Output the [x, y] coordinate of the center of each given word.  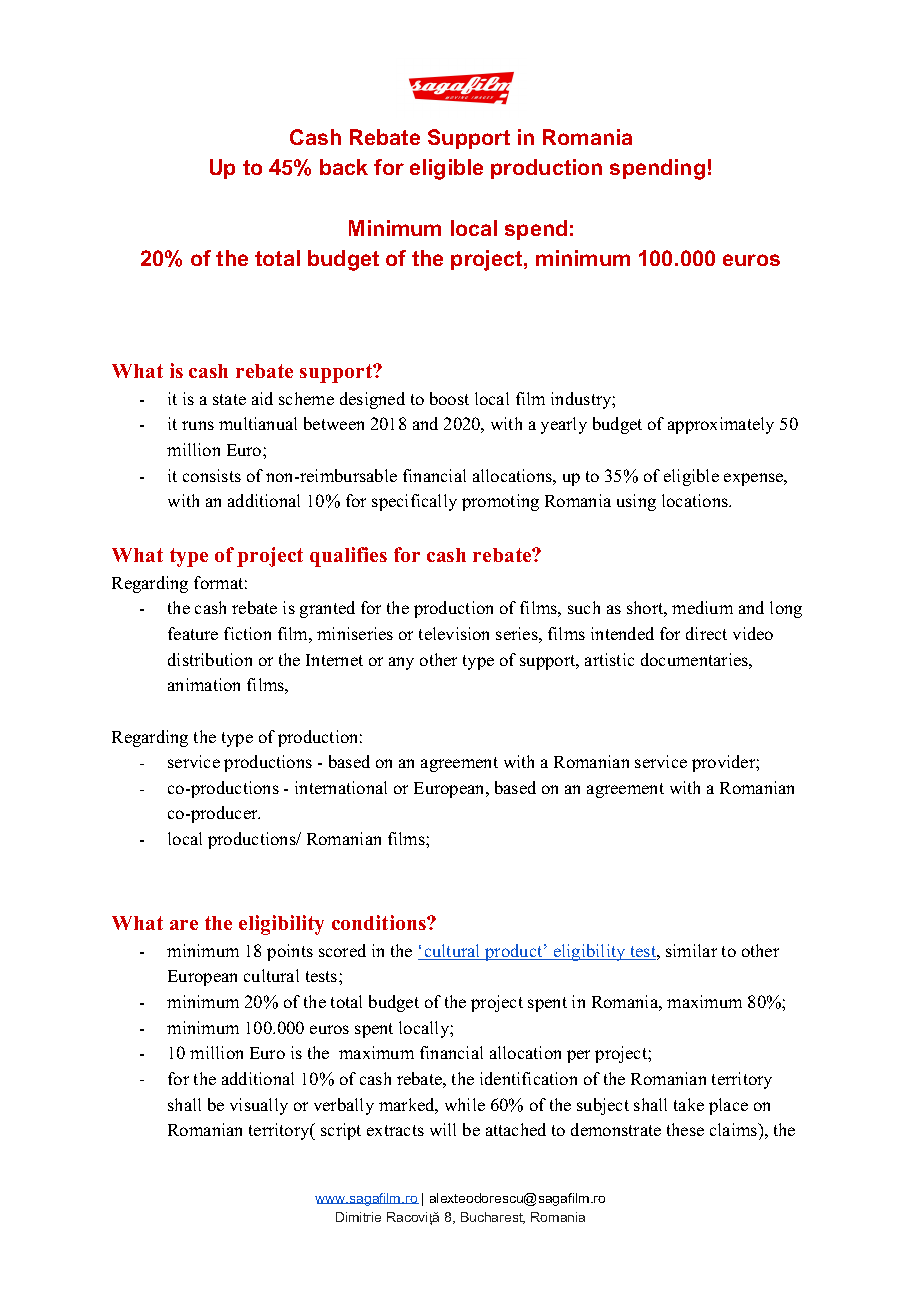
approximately [721, 425]
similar [691, 950]
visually [259, 1106]
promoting [500, 502]
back [344, 167]
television [454, 633]
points [290, 952]
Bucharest [493, 1218]
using [636, 502]
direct [706, 633]
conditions [380, 922]
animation [204, 684]
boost [449, 398]
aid [262, 398]
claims [735, 1129]
